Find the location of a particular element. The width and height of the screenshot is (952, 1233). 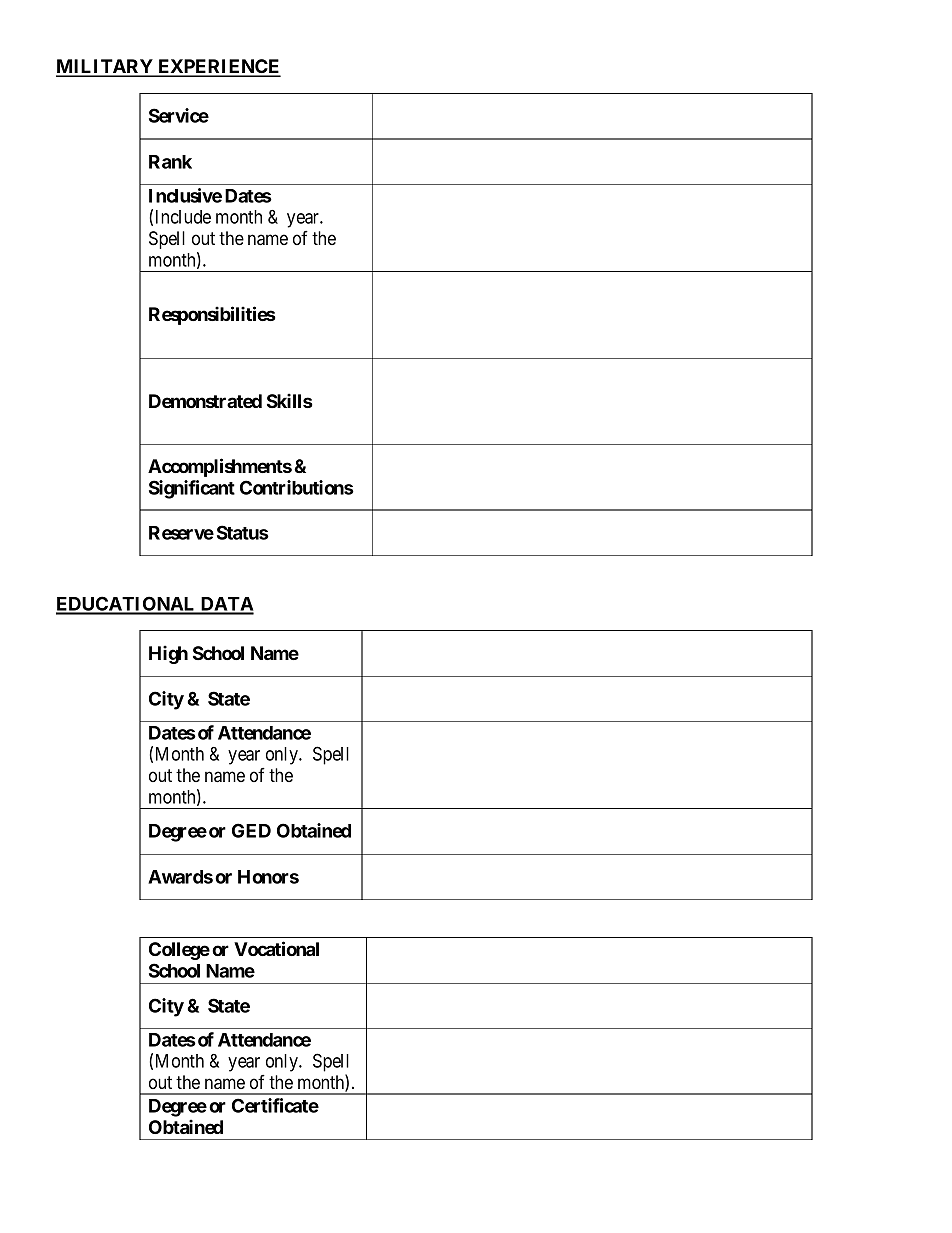

Service is located at coordinates (179, 115).
